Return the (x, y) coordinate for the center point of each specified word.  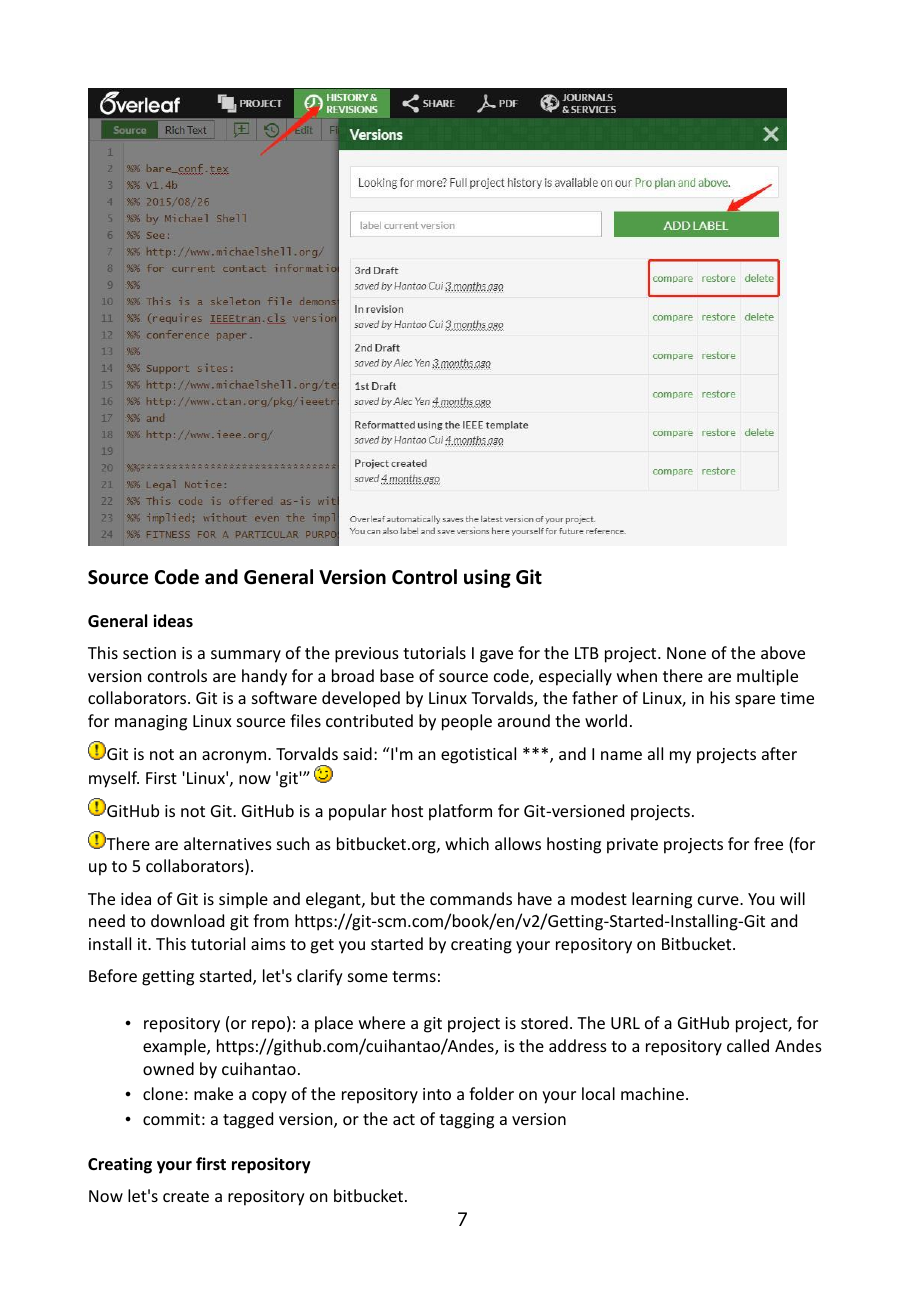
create (186, 1196)
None (686, 653)
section (149, 653)
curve (719, 900)
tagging (466, 1121)
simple (243, 900)
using (487, 578)
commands (471, 898)
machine (652, 1093)
